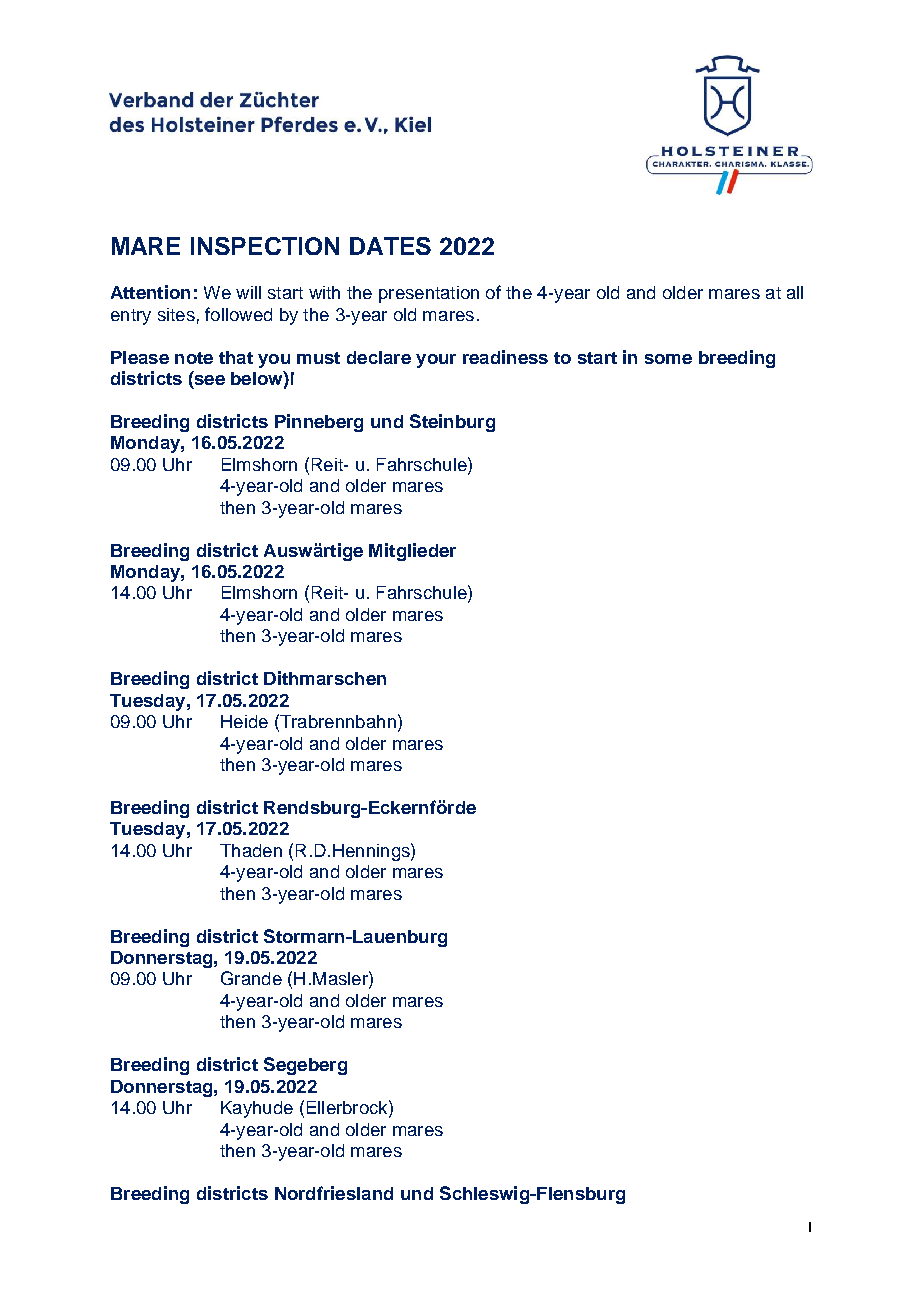 The image size is (924, 1308). Describe the element at coordinates (505, 357) in the screenshot. I see `readiness` at that location.
